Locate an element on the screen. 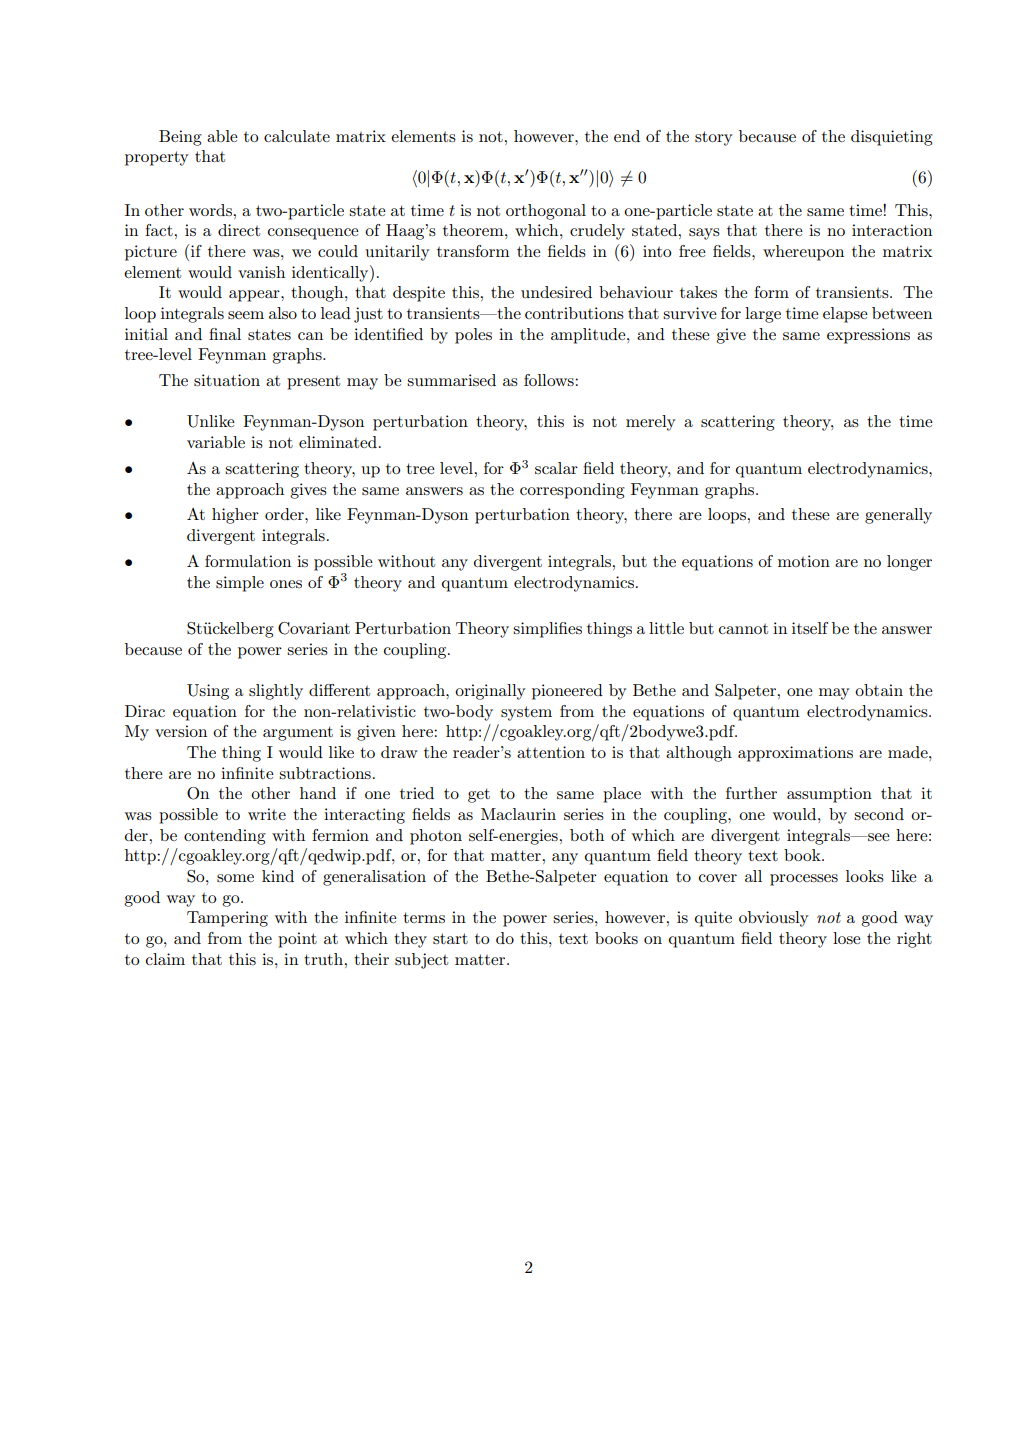 The width and height of the screenshot is (1029, 1455). obtain is located at coordinates (879, 690).
